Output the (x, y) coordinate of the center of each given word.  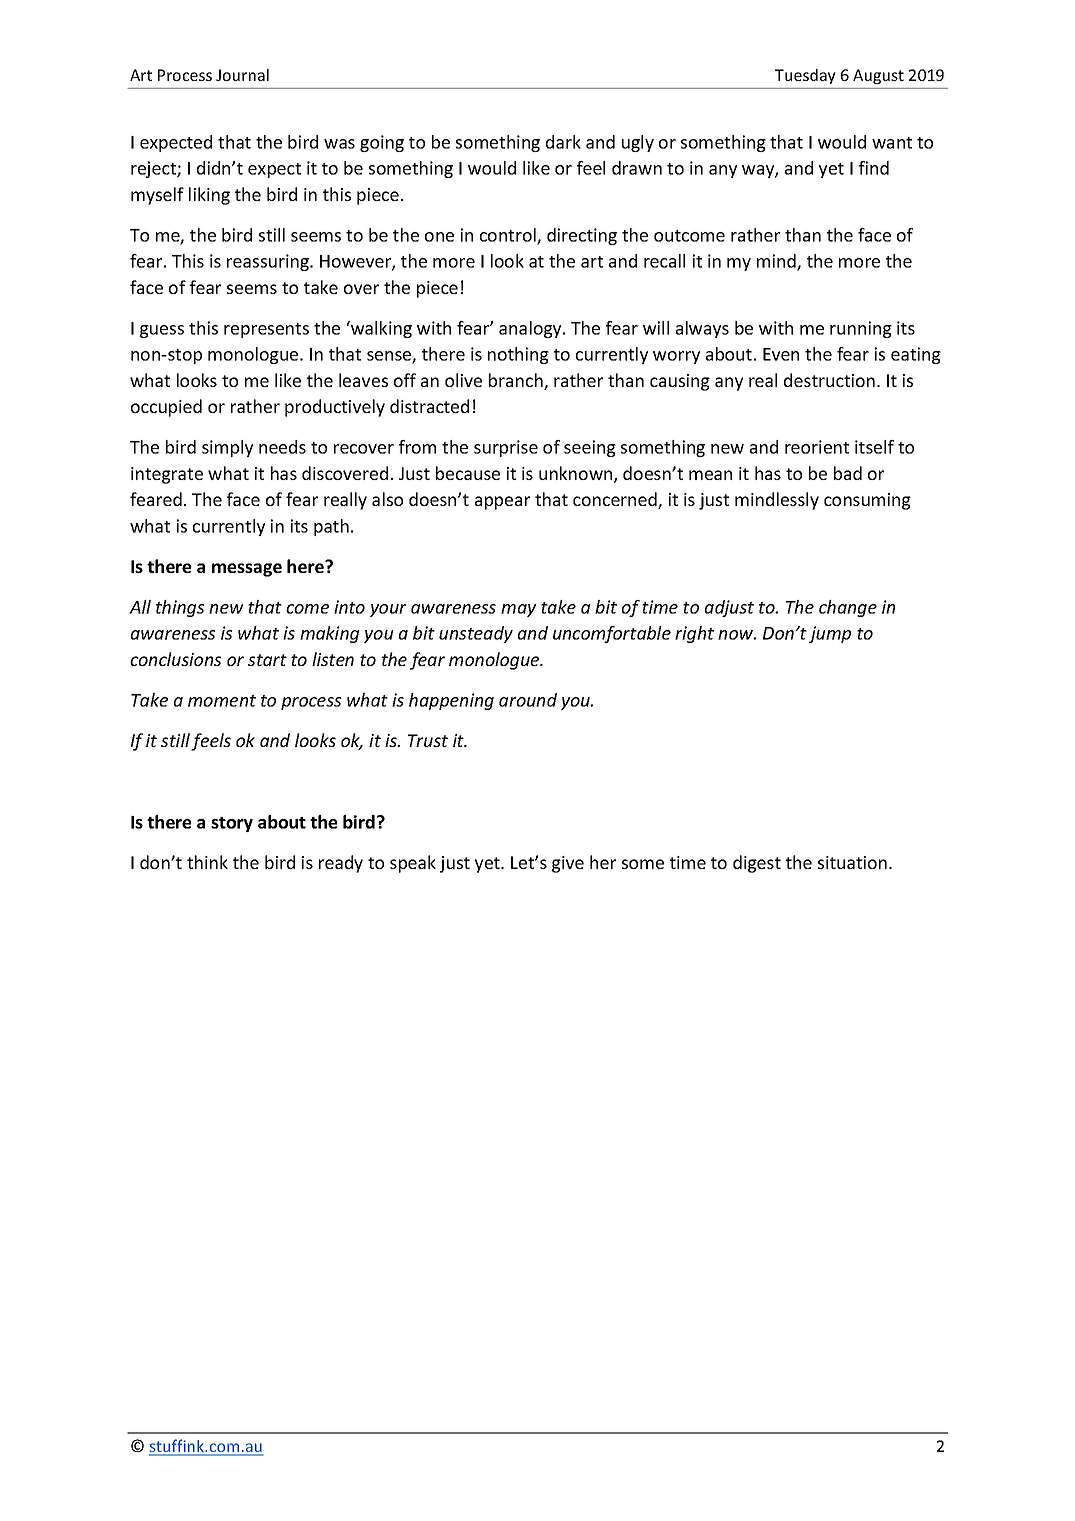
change (848, 608)
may (518, 610)
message (247, 570)
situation (852, 862)
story (232, 824)
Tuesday (805, 76)
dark (563, 142)
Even (781, 354)
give (568, 864)
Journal (242, 75)
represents (266, 330)
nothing (518, 355)
